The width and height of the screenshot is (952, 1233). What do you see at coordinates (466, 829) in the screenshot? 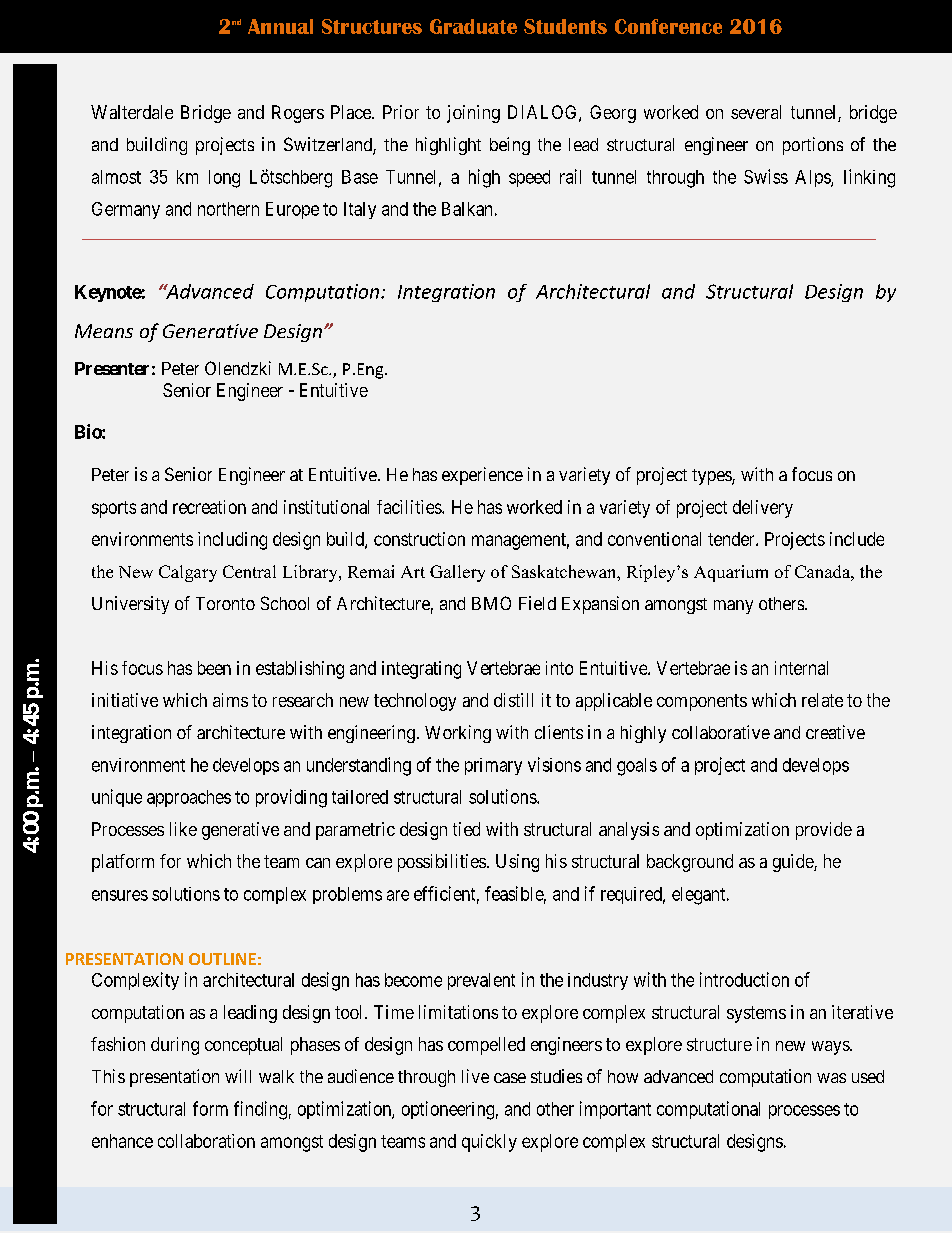
I see `tied` at bounding box center [466, 829].
